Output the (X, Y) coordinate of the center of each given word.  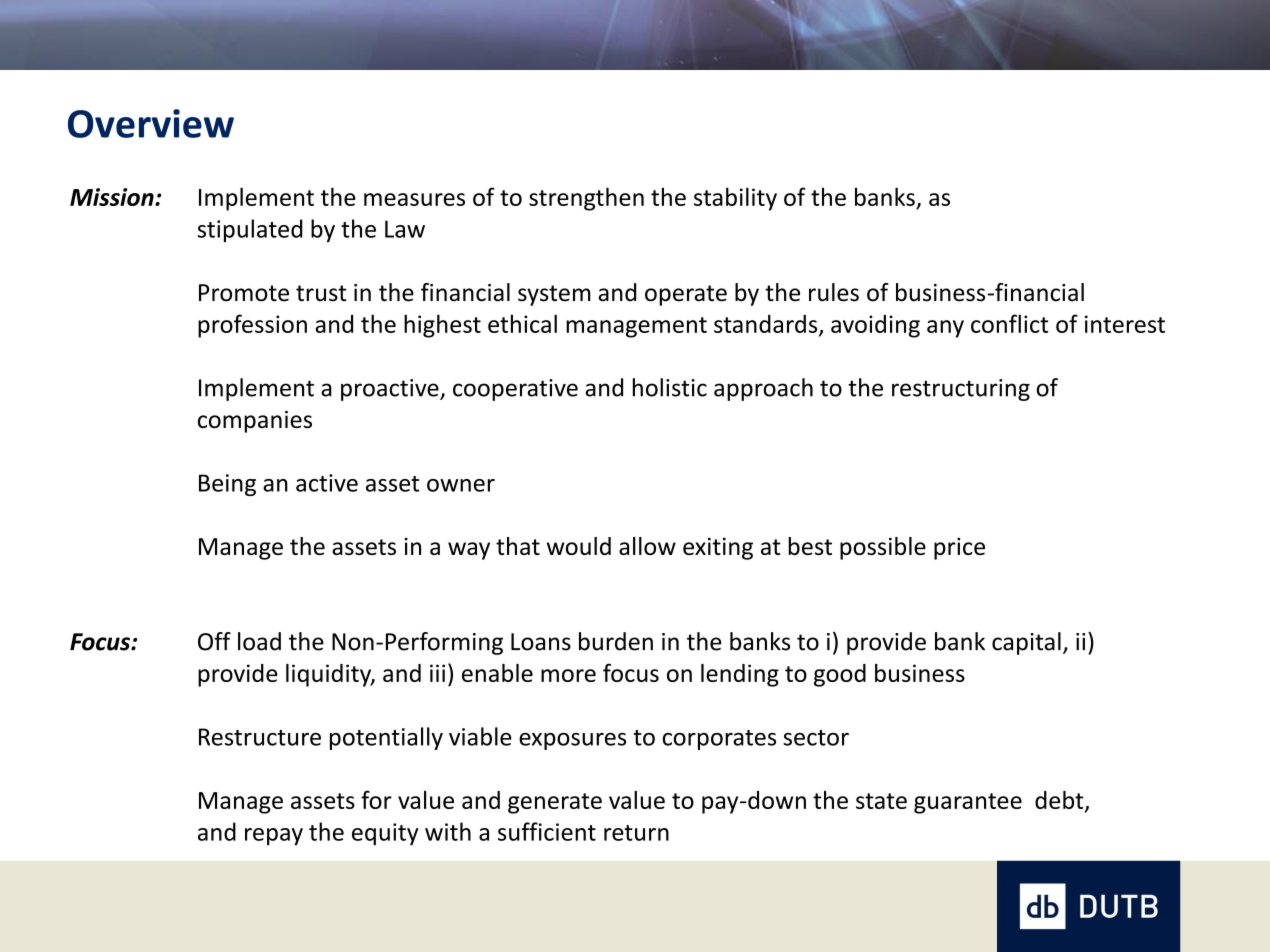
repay (274, 837)
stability (735, 199)
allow (647, 546)
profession (252, 326)
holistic (670, 387)
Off (214, 641)
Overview (151, 123)
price (959, 549)
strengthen (586, 199)
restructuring (961, 390)
